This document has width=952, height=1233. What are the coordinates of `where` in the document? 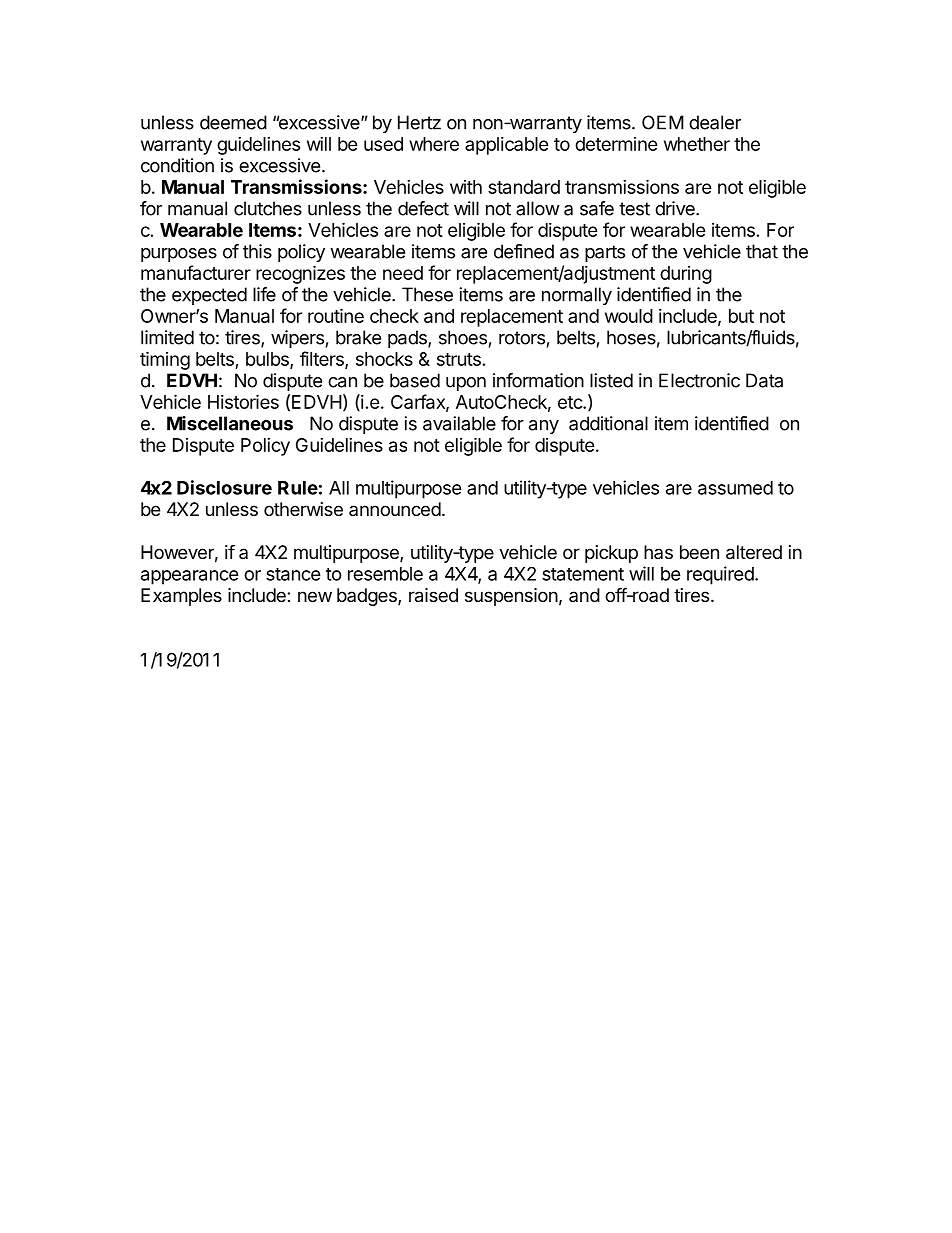 It's located at (434, 144).
